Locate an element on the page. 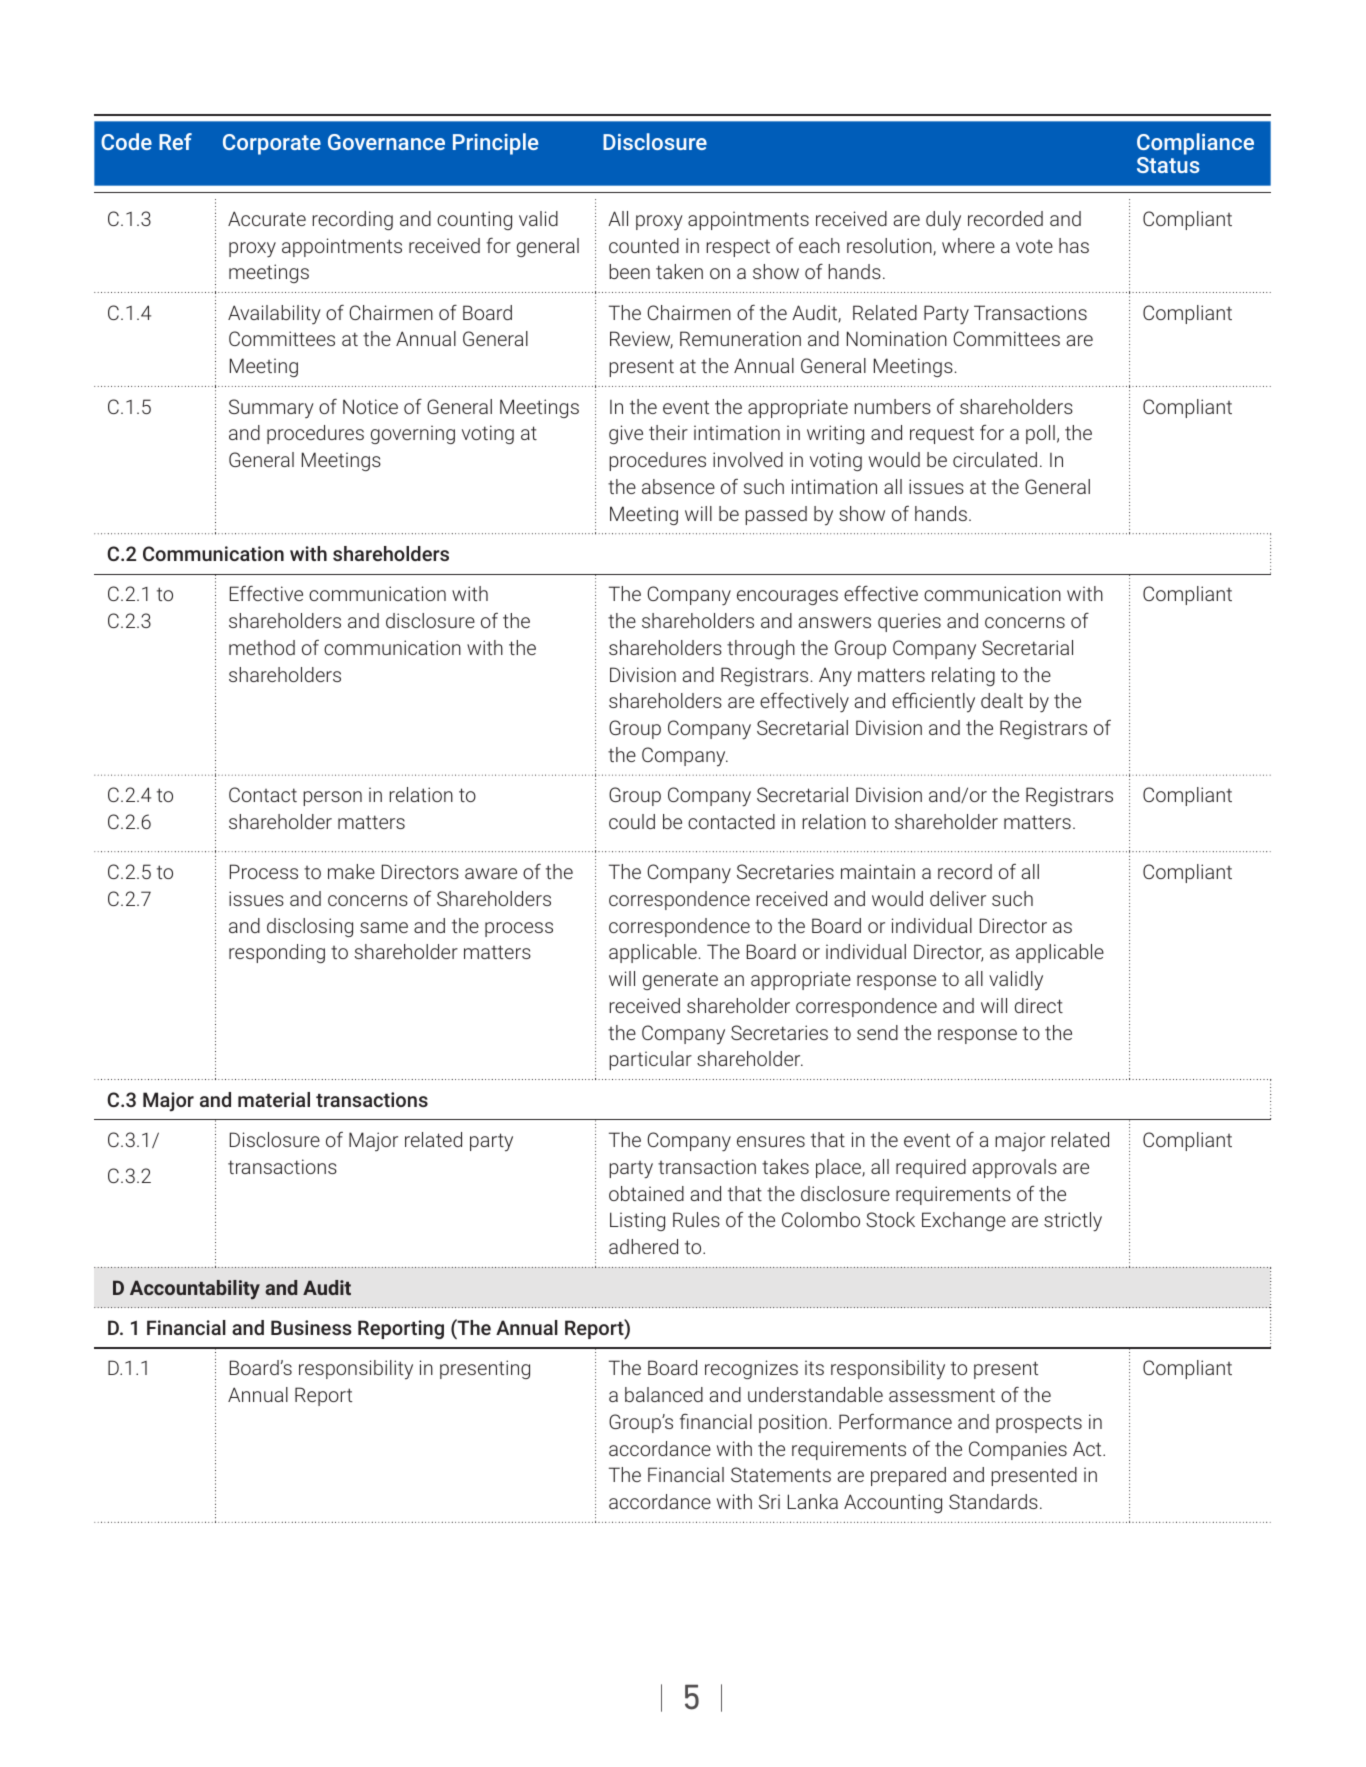 The image size is (1366, 1767). Business is located at coordinates (311, 1327).
